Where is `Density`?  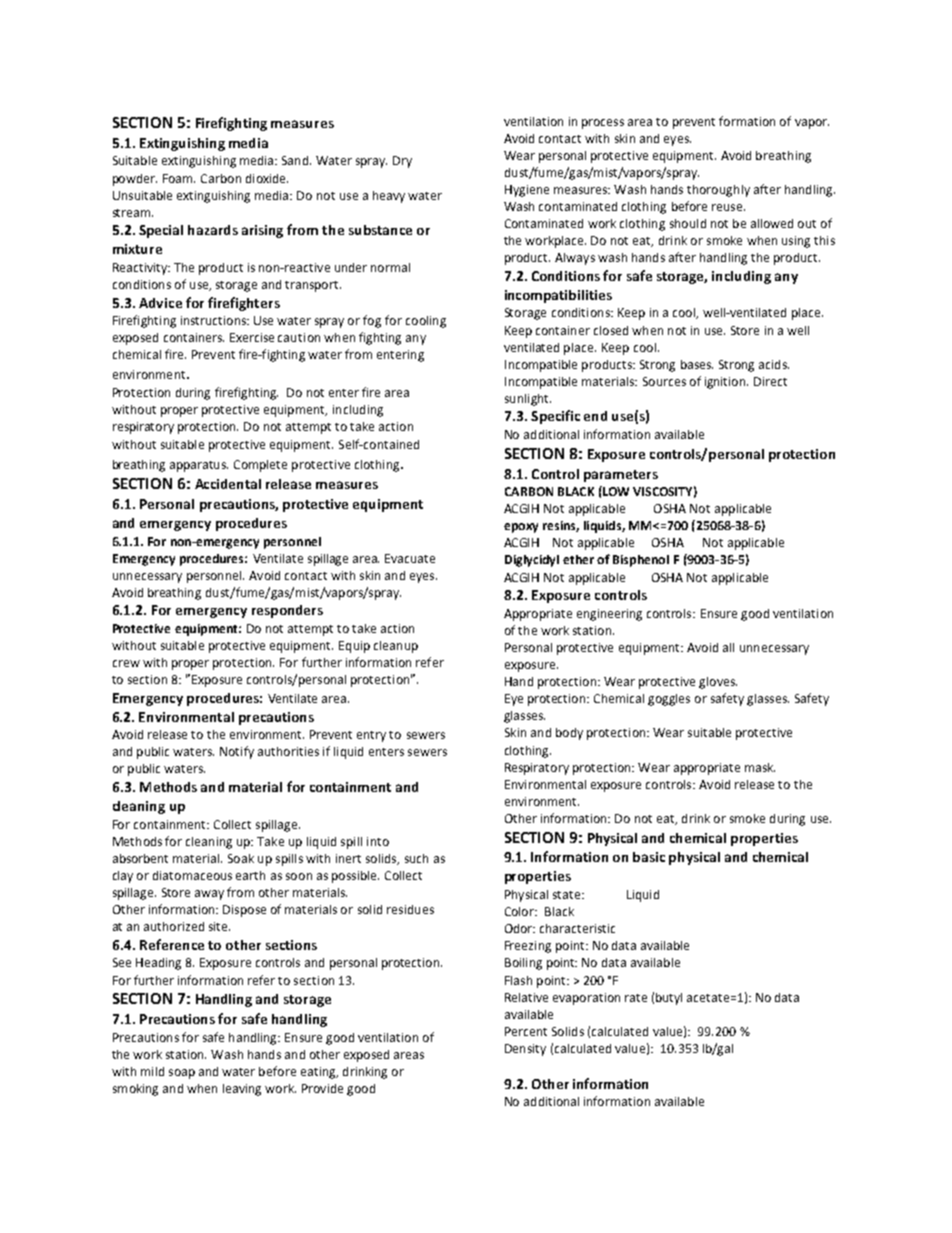 Density is located at coordinates (525, 1050).
